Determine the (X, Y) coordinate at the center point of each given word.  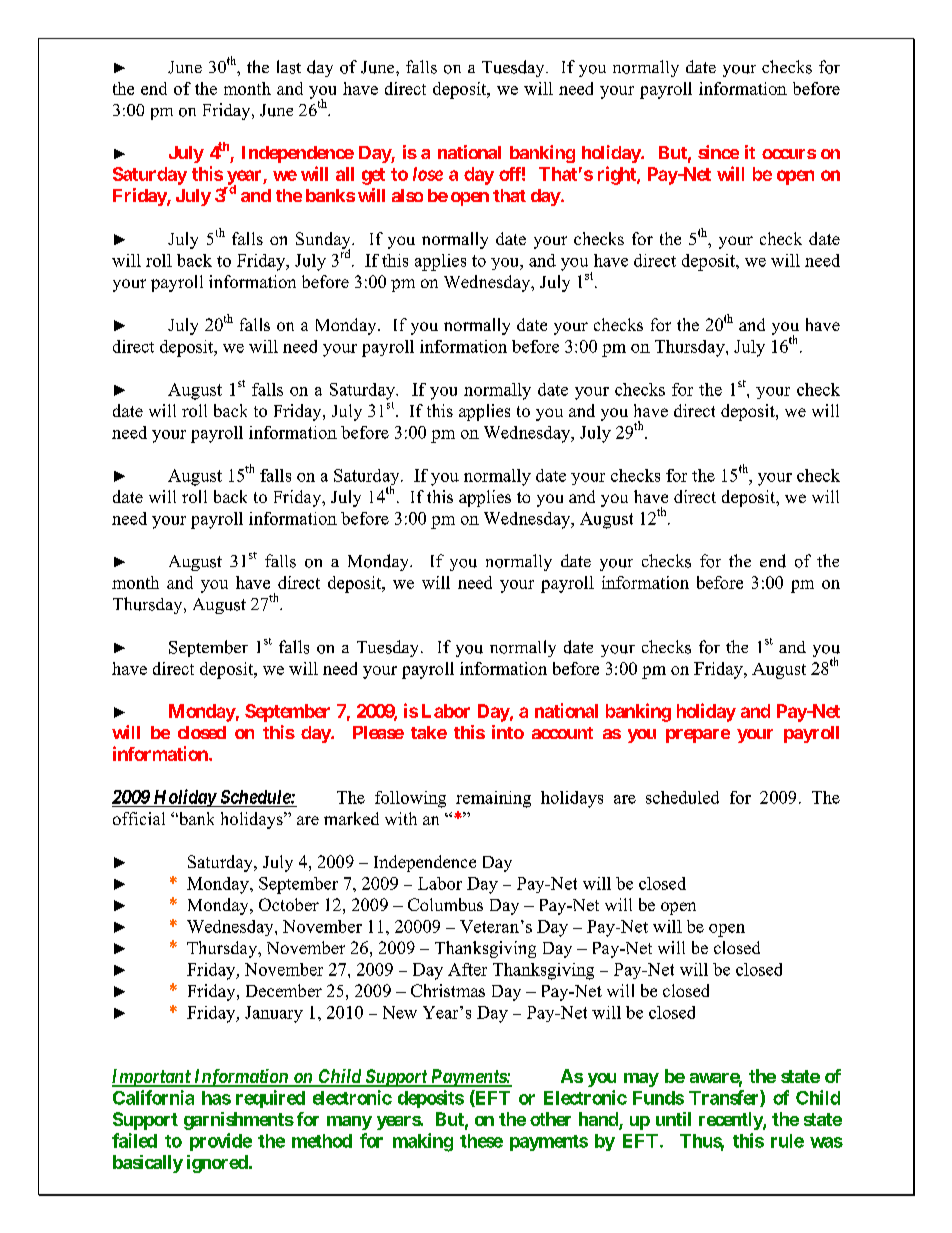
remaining (493, 799)
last (289, 67)
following (410, 799)
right (618, 175)
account (562, 733)
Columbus (445, 904)
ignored (218, 1164)
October (289, 904)
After (467, 969)
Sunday (324, 242)
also (407, 195)
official (139, 818)
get (373, 176)
